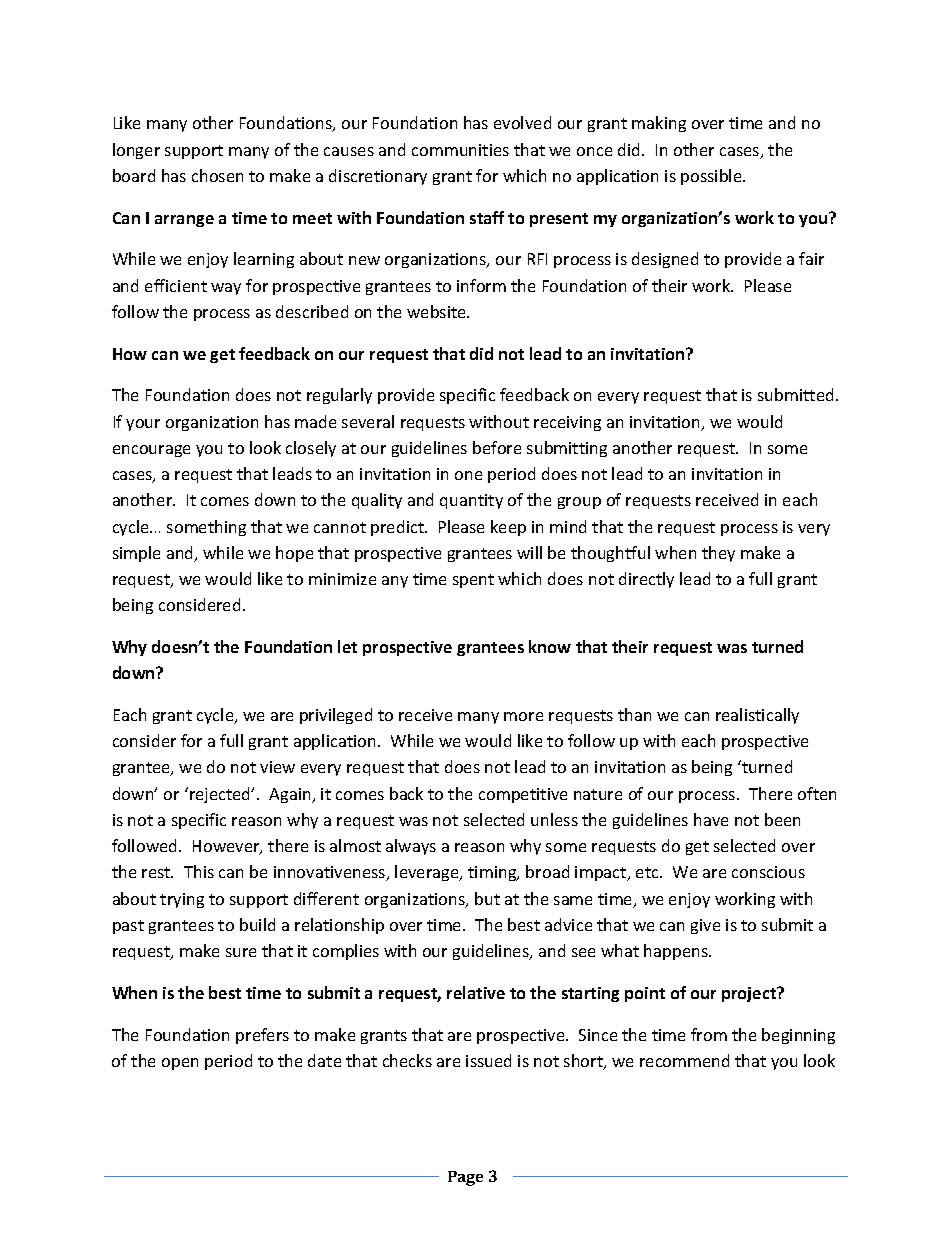 The height and width of the document is (1233, 952). What do you see at coordinates (217, 175) in the document?
I see `chosen` at bounding box center [217, 175].
